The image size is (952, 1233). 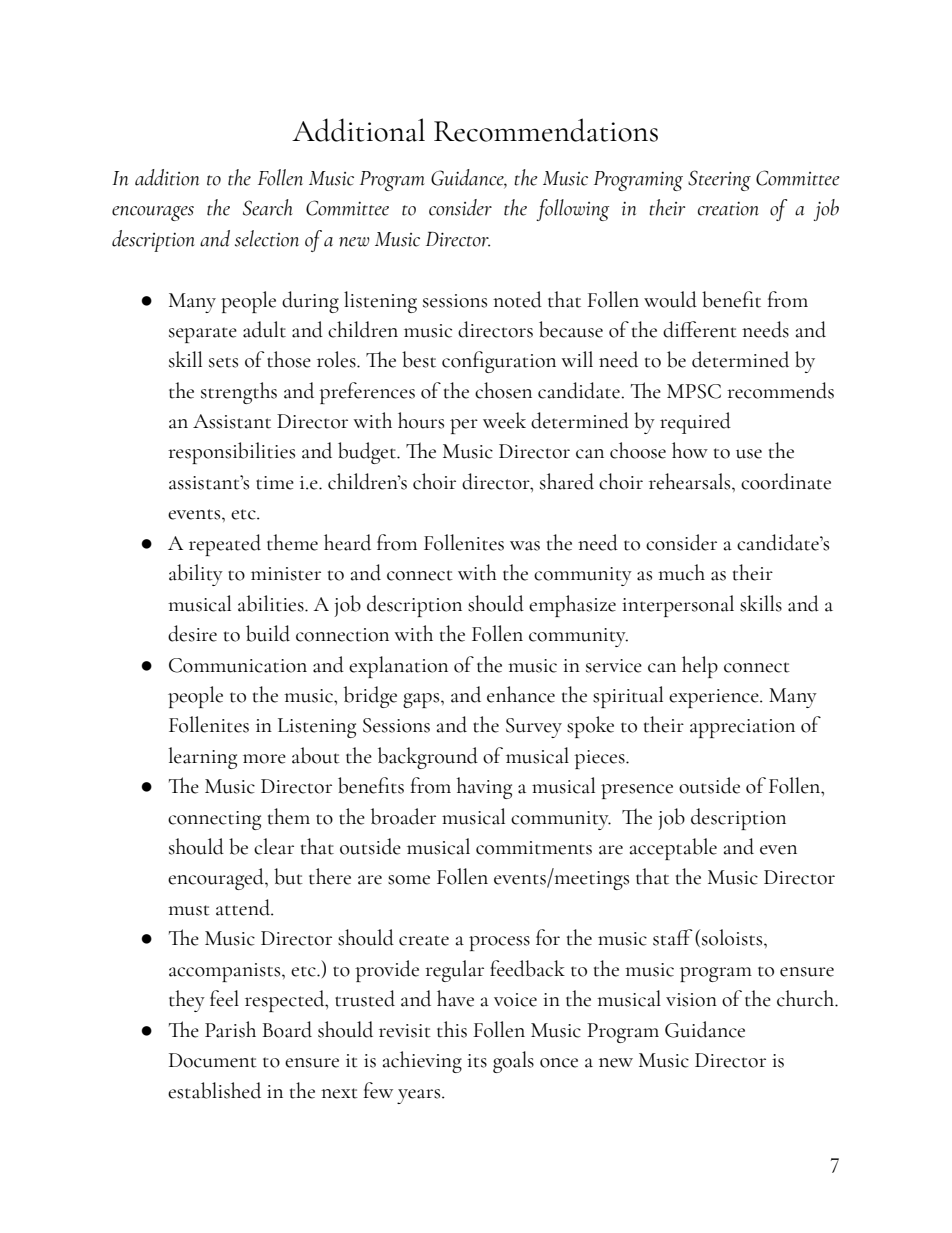 I want to click on having, so click(x=484, y=788).
